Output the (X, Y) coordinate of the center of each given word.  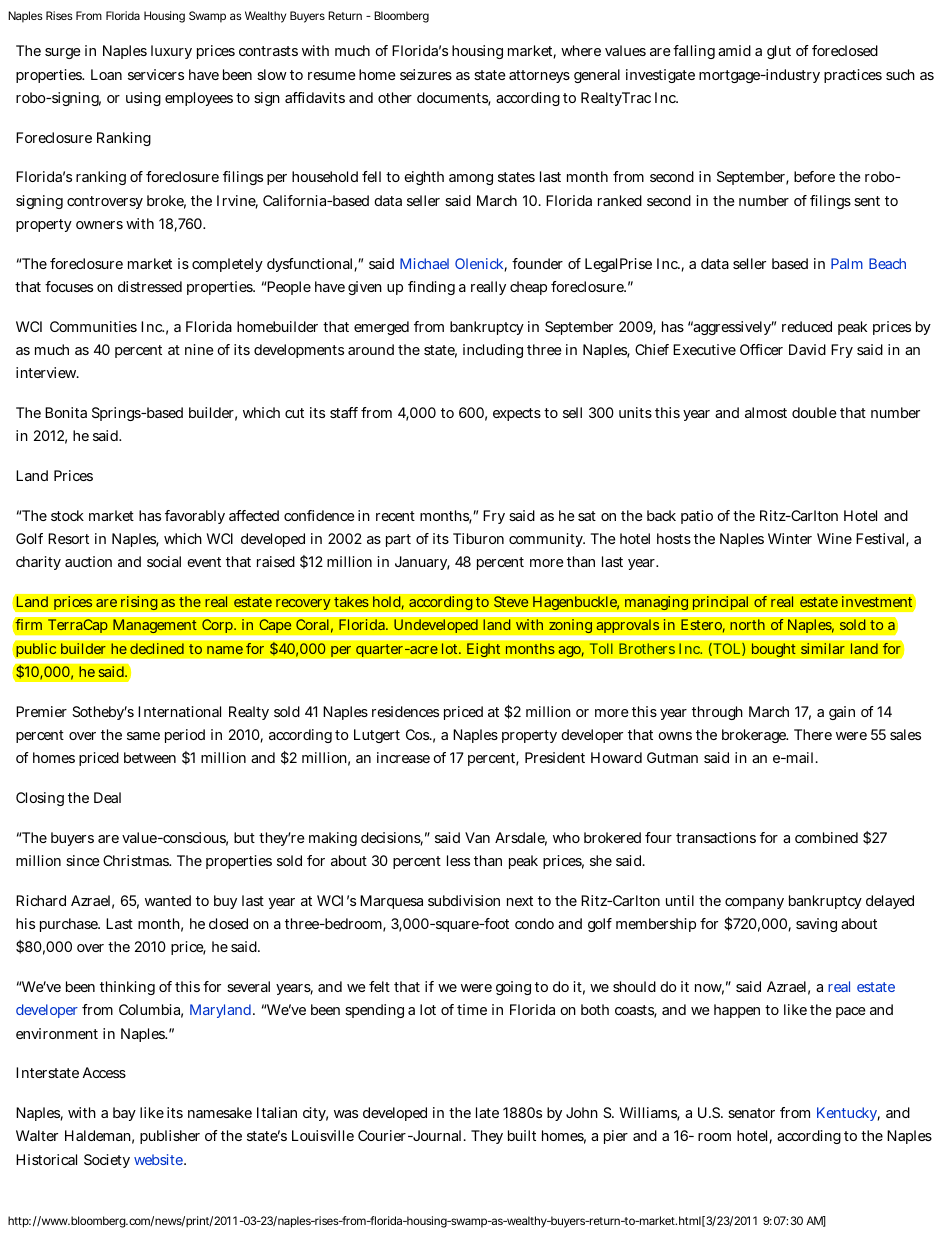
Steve (511, 601)
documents (454, 99)
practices (853, 76)
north (747, 624)
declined (157, 649)
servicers (156, 74)
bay (124, 1114)
